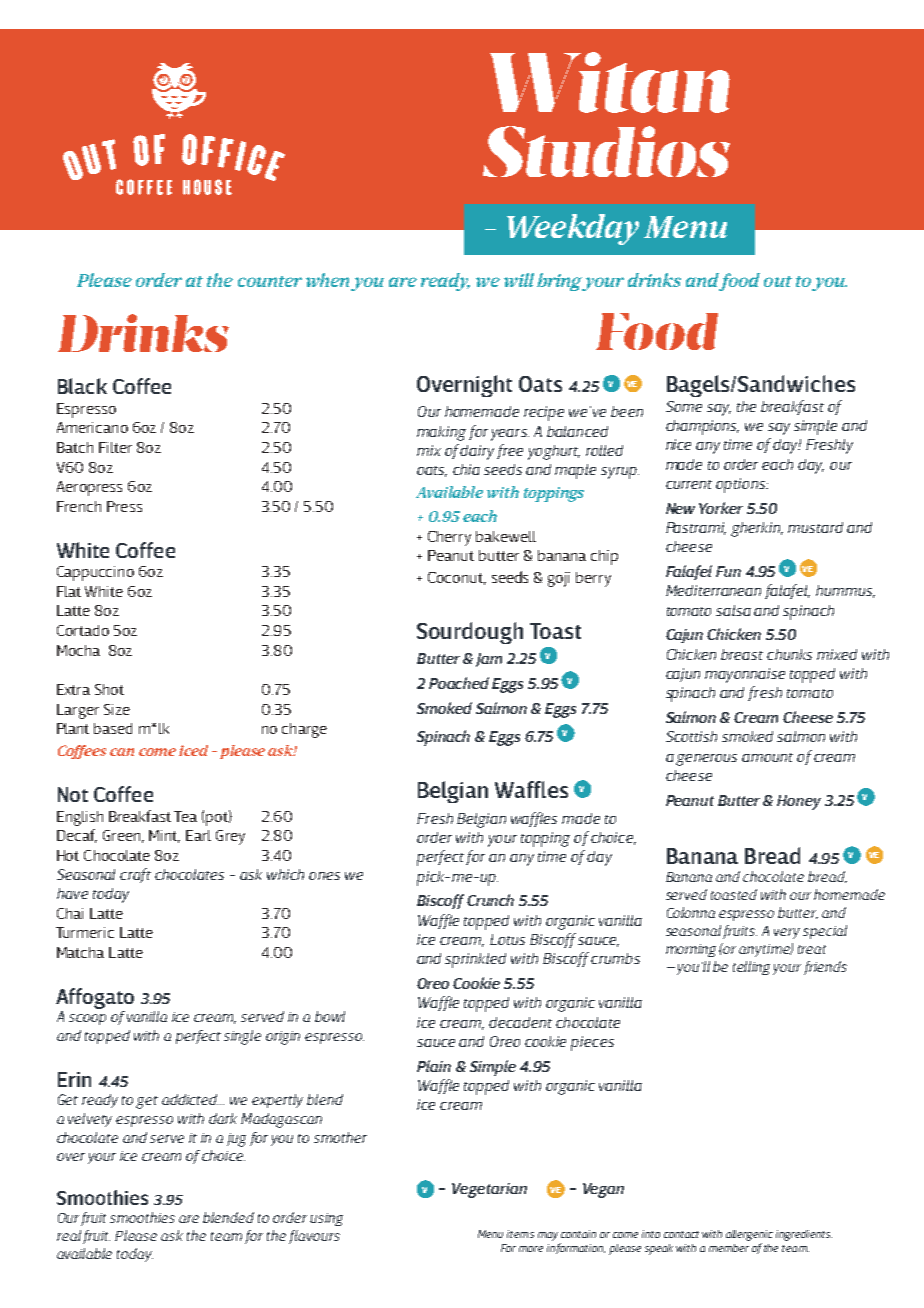  I want to click on real, so click(69, 1235).
